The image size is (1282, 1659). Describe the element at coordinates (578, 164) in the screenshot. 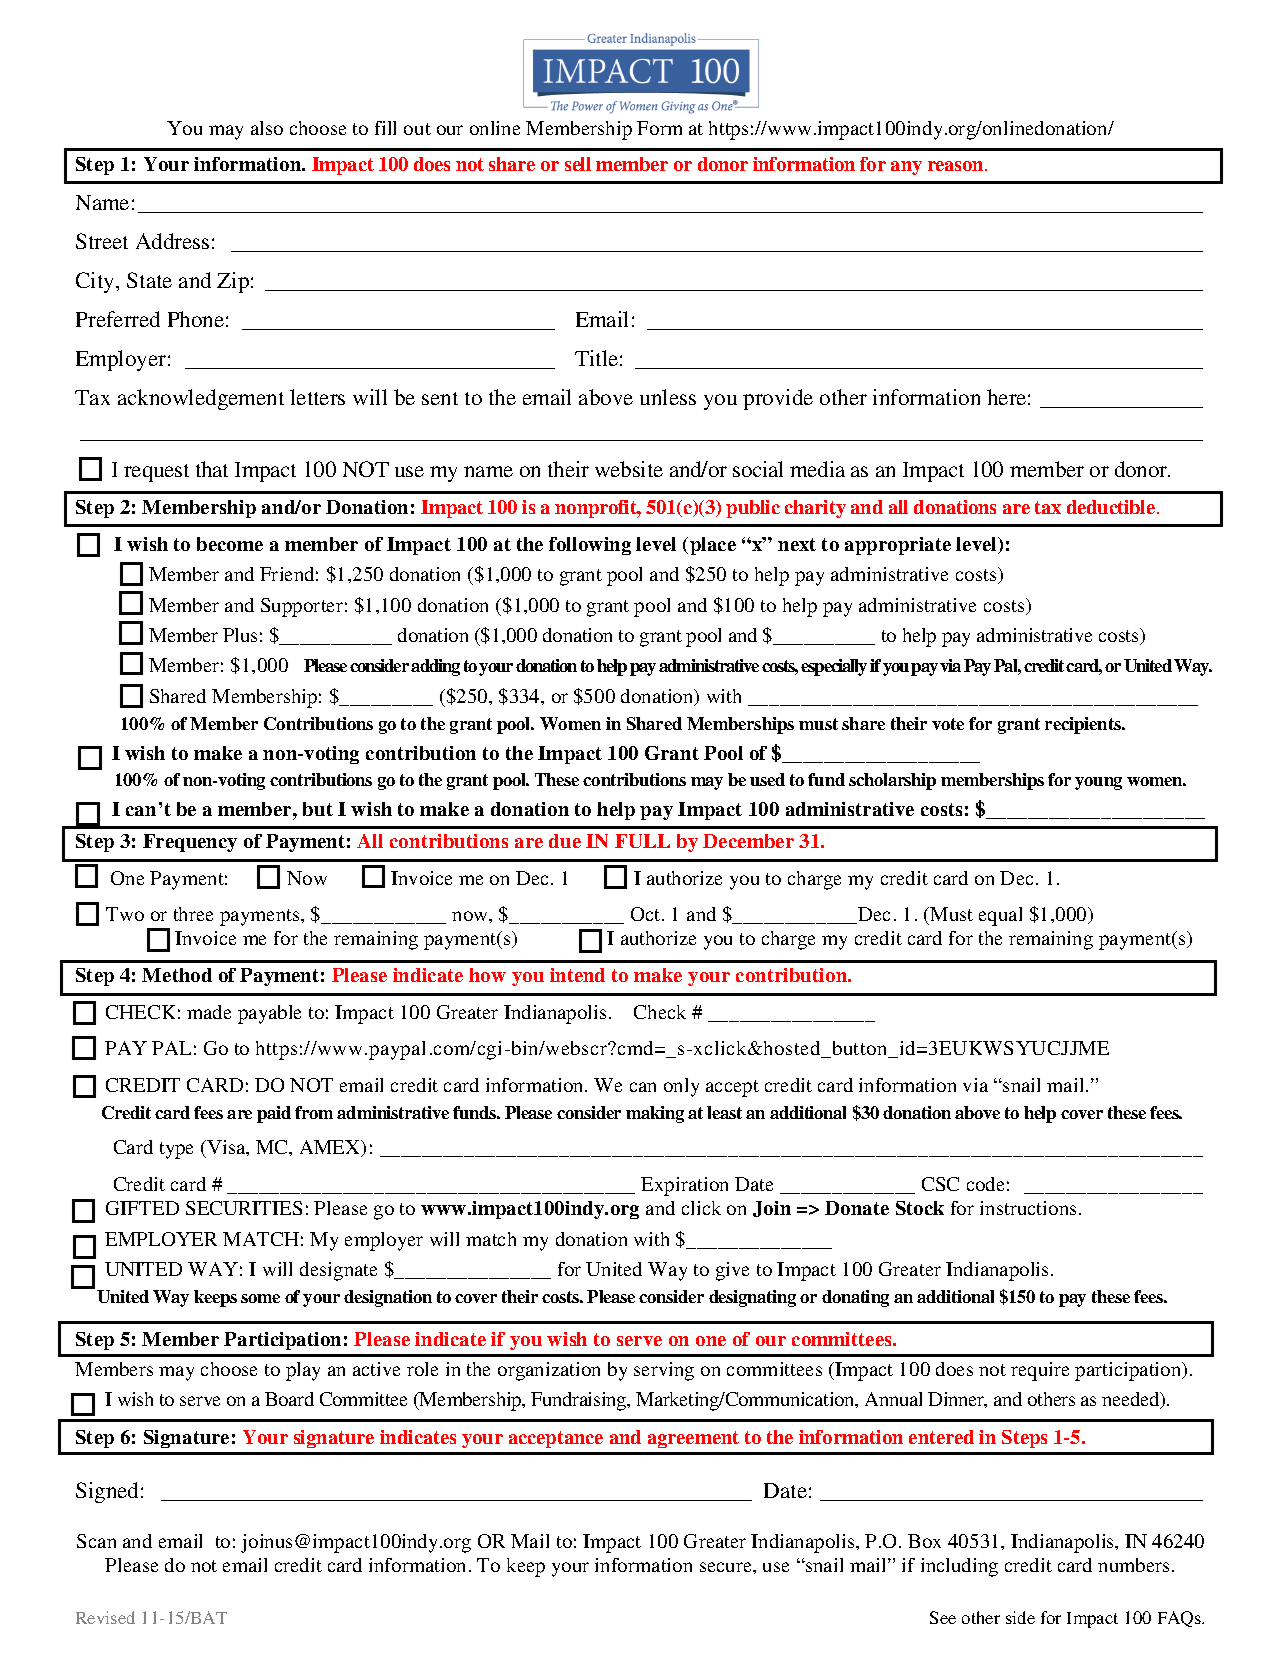

I see `sell` at that location.
